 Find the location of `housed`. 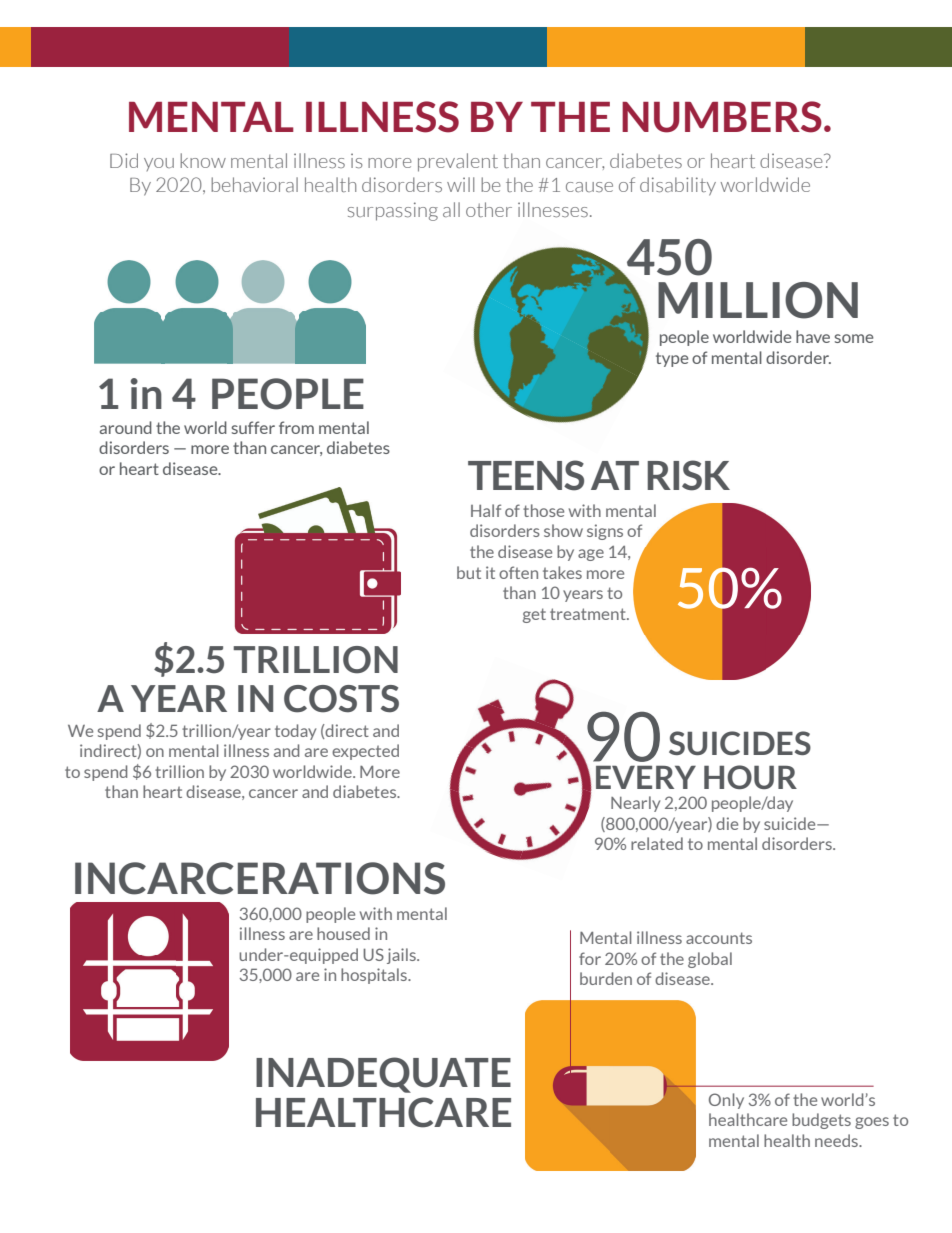

housed is located at coordinates (343, 933).
